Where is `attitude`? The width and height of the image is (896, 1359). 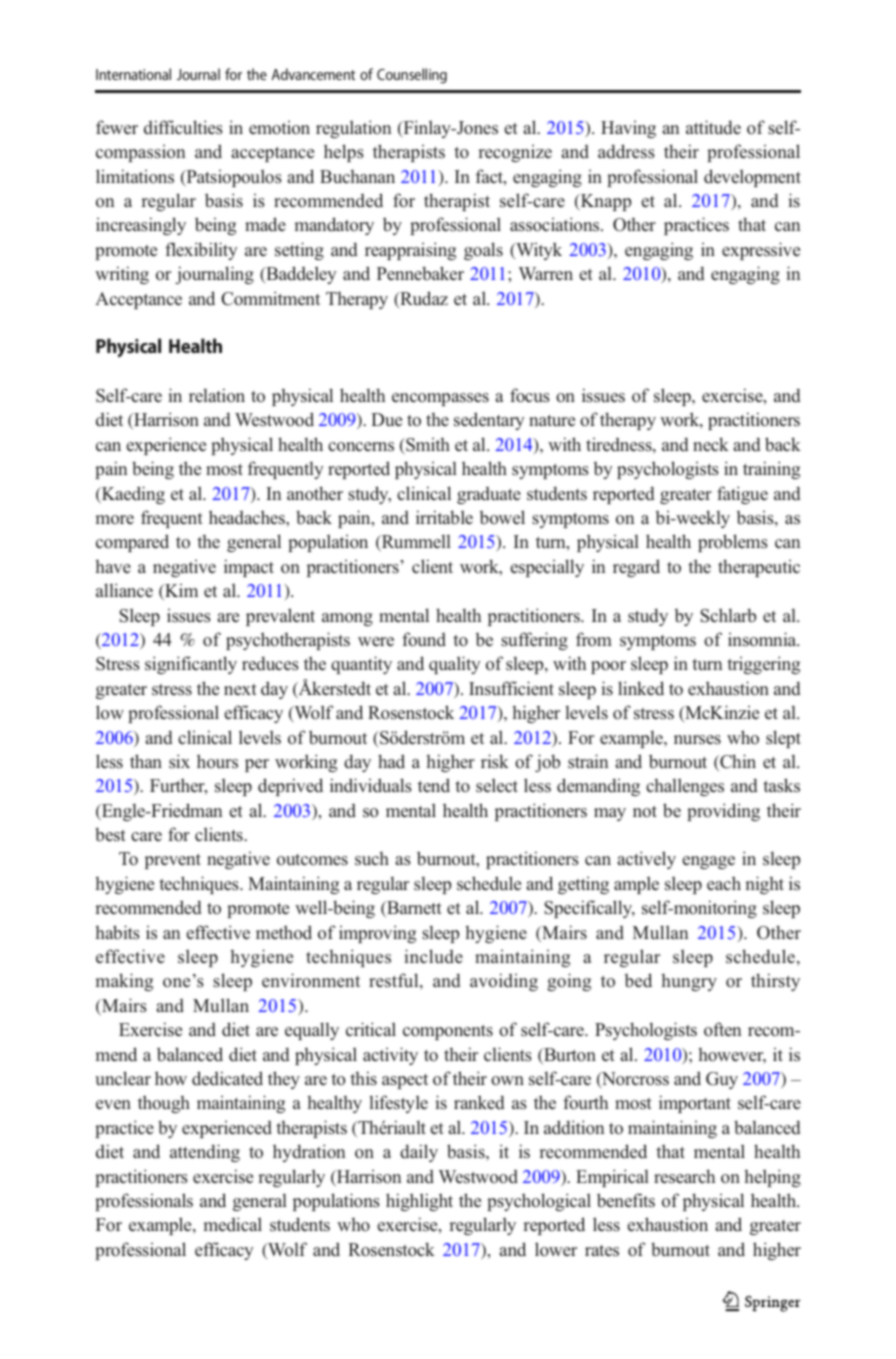
attitude is located at coordinates (713, 127).
